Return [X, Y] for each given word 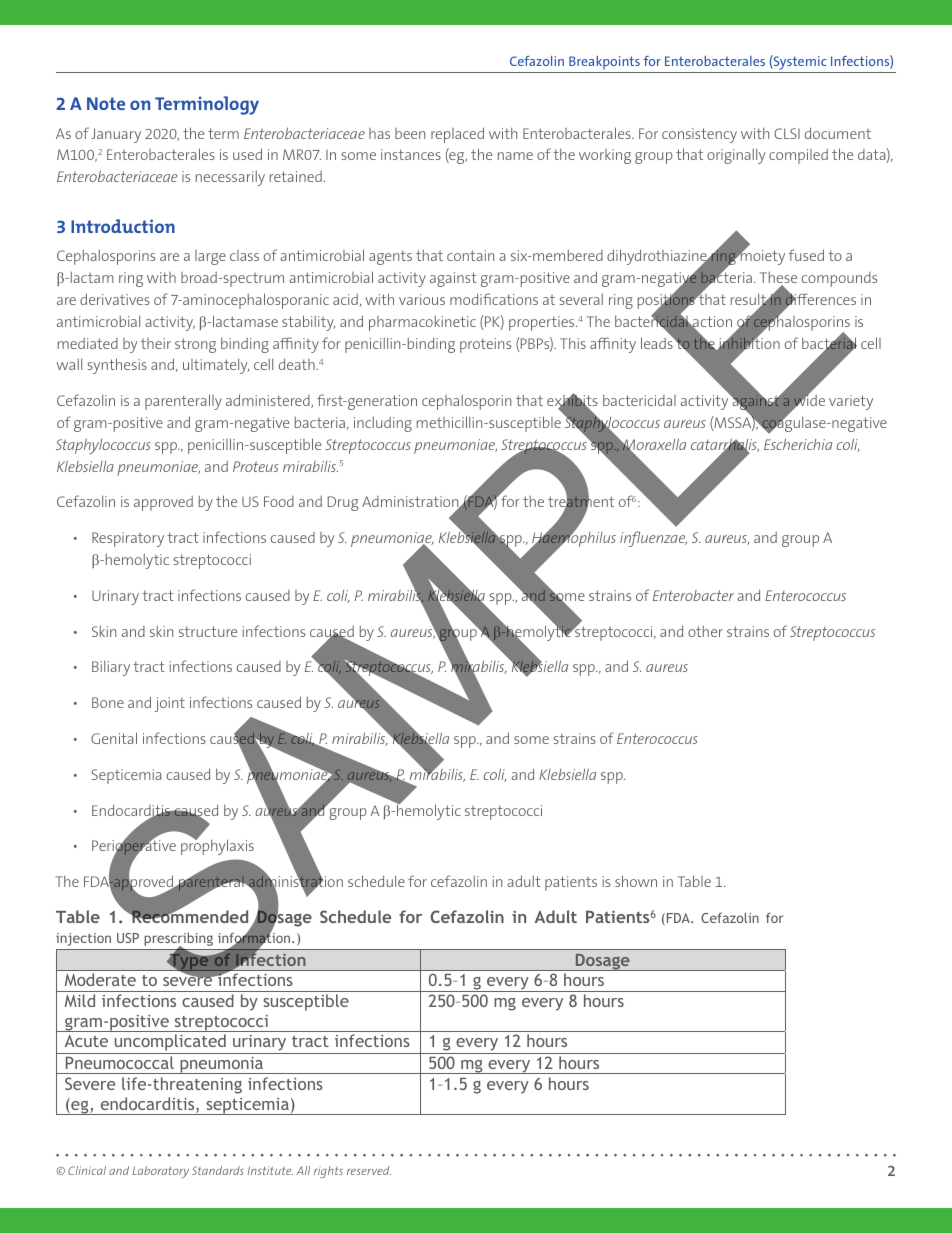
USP [128, 938]
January [116, 135]
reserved [369, 1170]
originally [736, 156]
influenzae [653, 539]
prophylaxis [217, 846]
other [705, 631]
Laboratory [160, 1172]
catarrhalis [725, 445]
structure [208, 631]
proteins [485, 345]
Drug [343, 503]
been [410, 133]
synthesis [117, 366]
